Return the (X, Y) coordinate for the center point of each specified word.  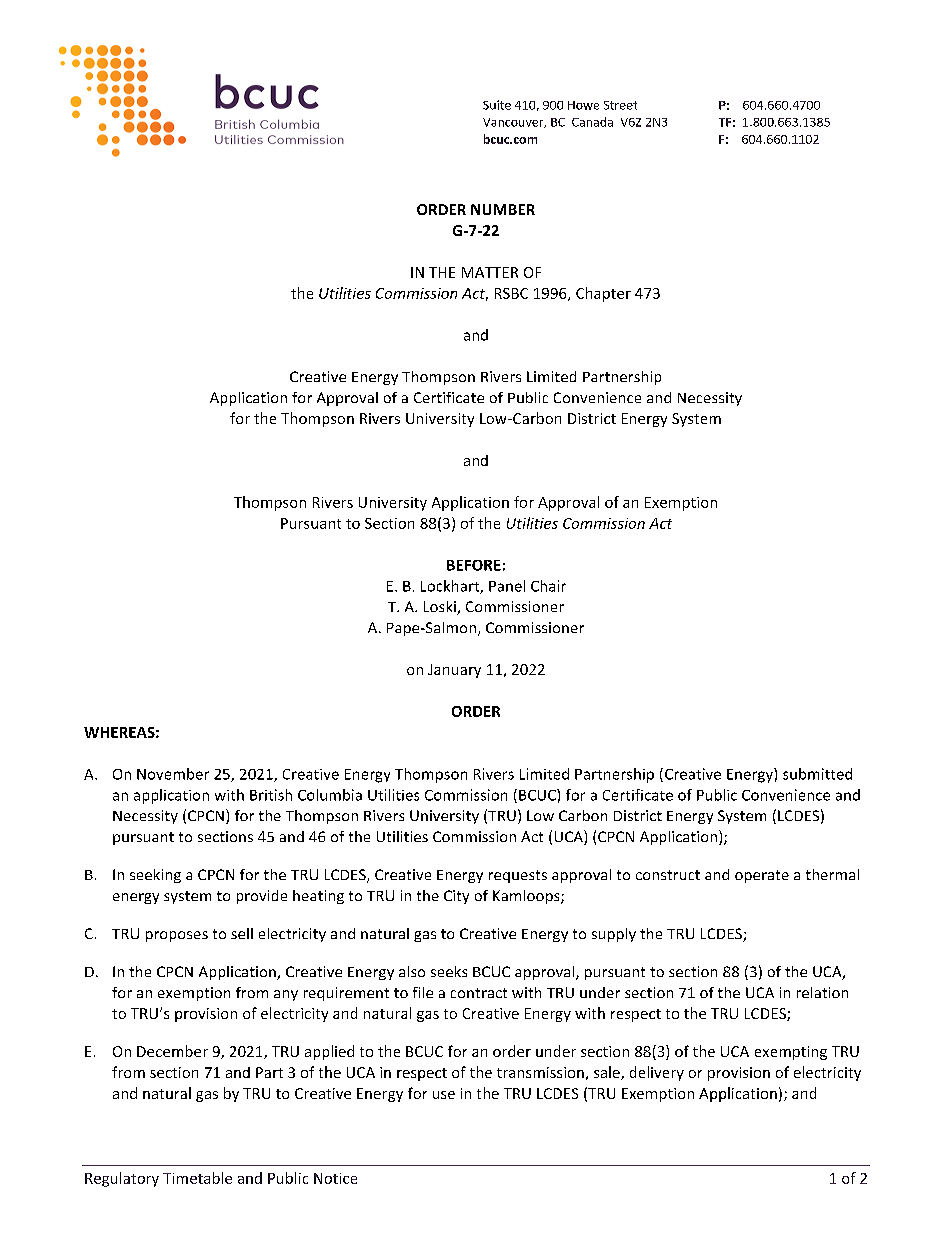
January (454, 671)
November (173, 774)
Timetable (197, 1178)
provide (262, 897)
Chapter (603, 294)
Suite (497, 105)
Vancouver (514, 123)
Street (620, 105)
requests (518, 876)
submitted (817, 774)
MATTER (490, 272)
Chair (548, 586)
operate (762, 876)
